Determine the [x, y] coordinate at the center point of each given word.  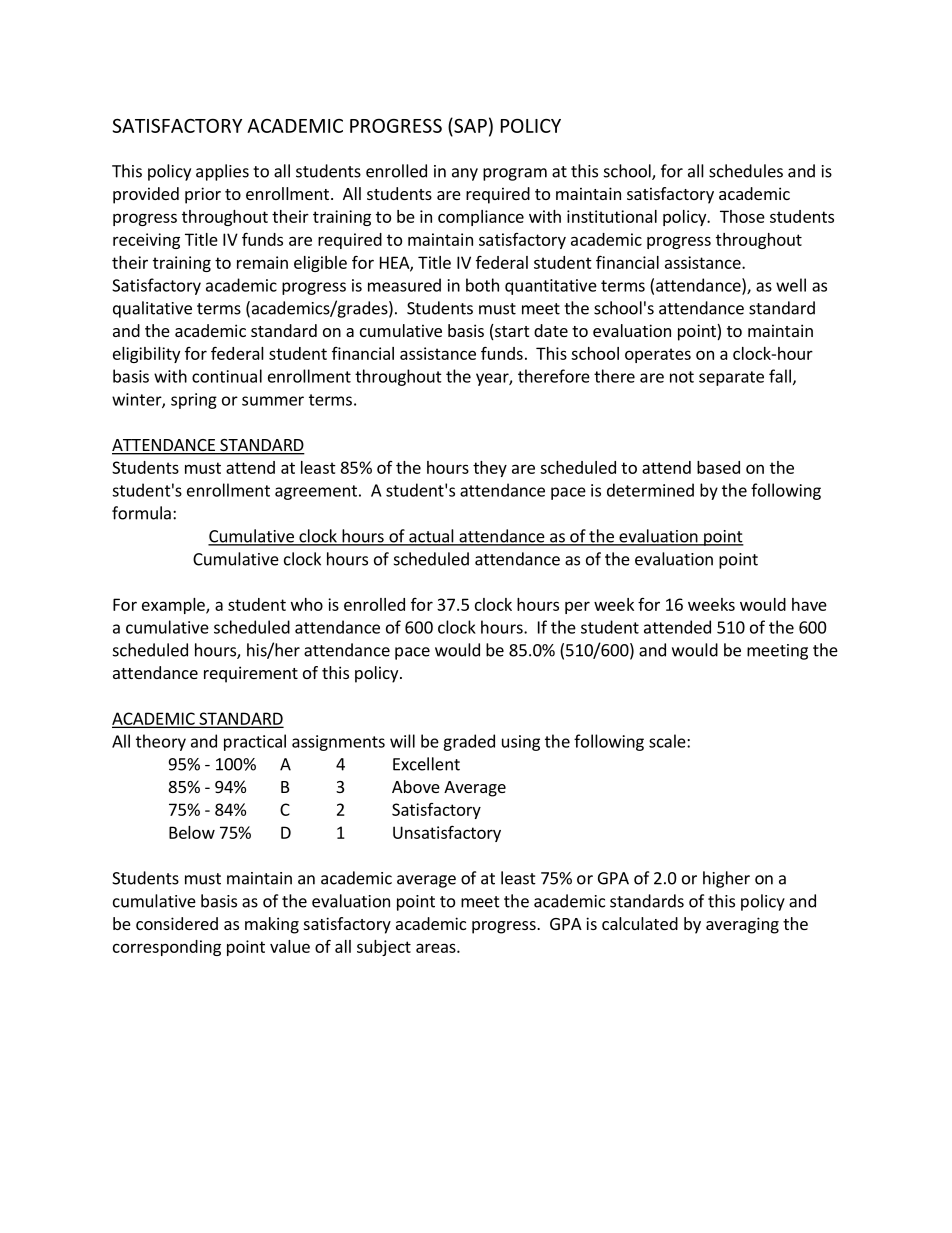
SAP [469, 125]
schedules [746, 171]
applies [222, 172]
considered [177, 923]
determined [650, 490]
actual [431, 537]
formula [141, 513]
